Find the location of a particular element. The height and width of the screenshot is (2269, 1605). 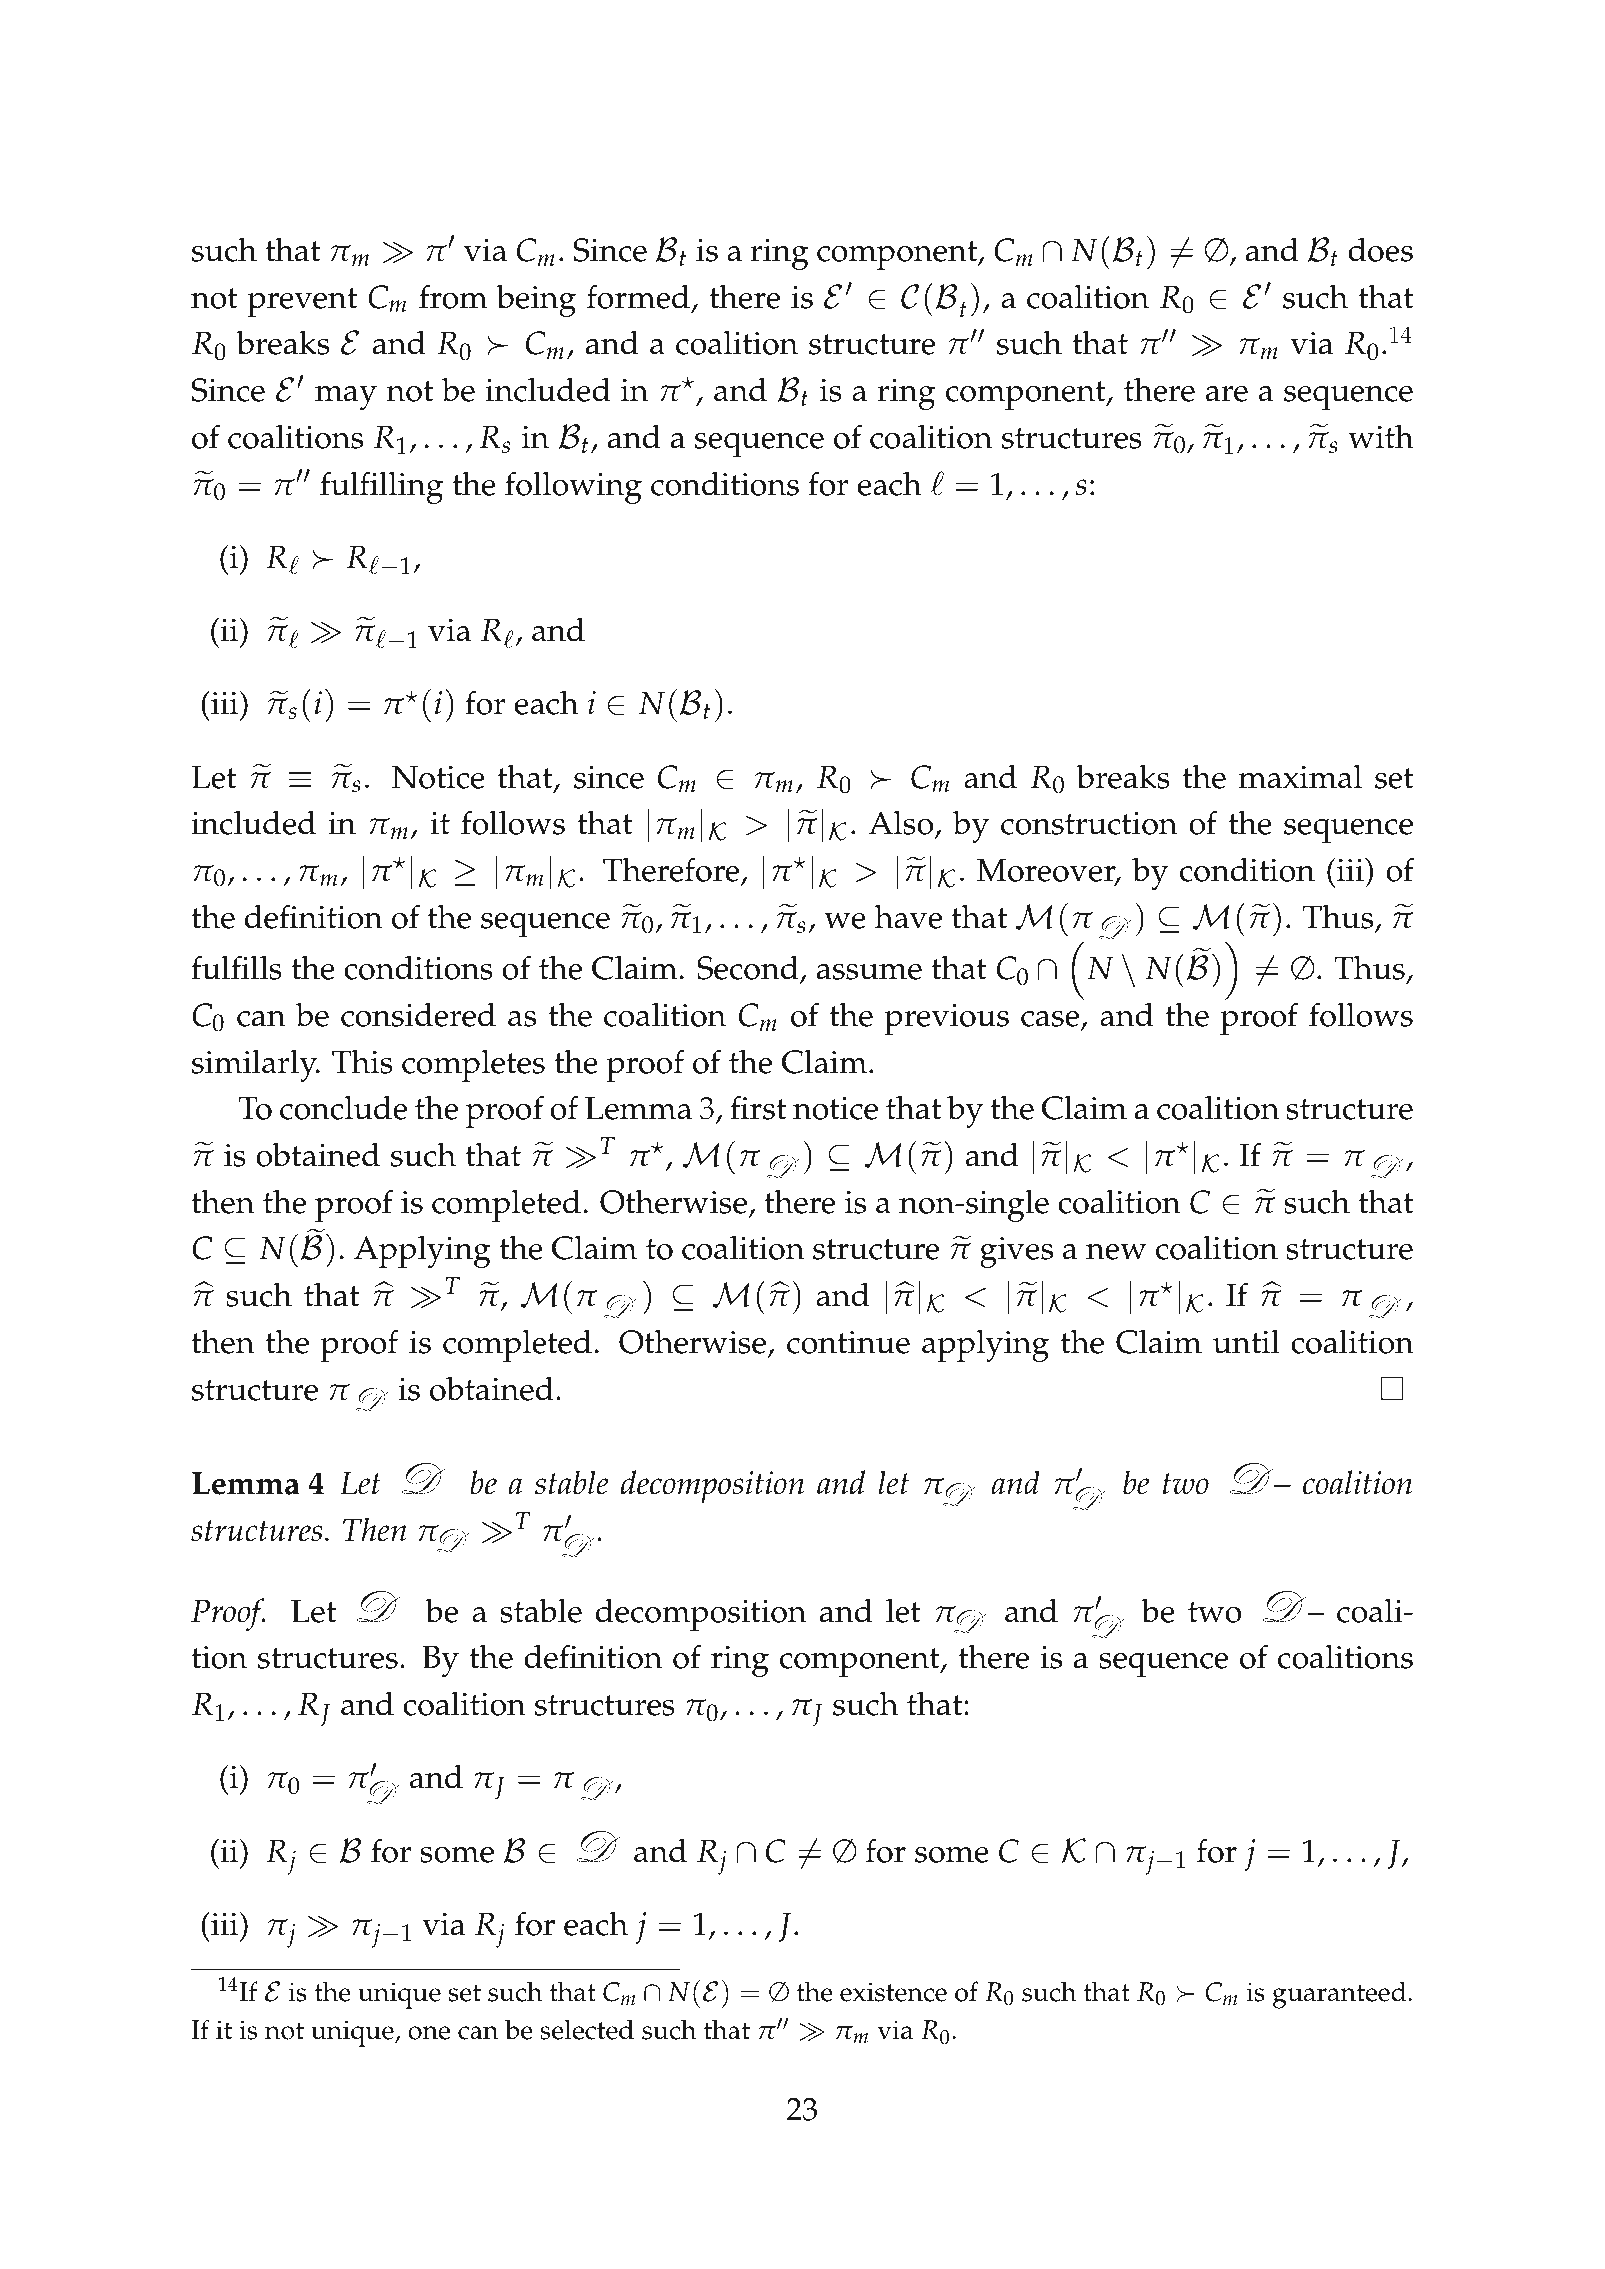

conclude is located at coordinates (343, 1107).
